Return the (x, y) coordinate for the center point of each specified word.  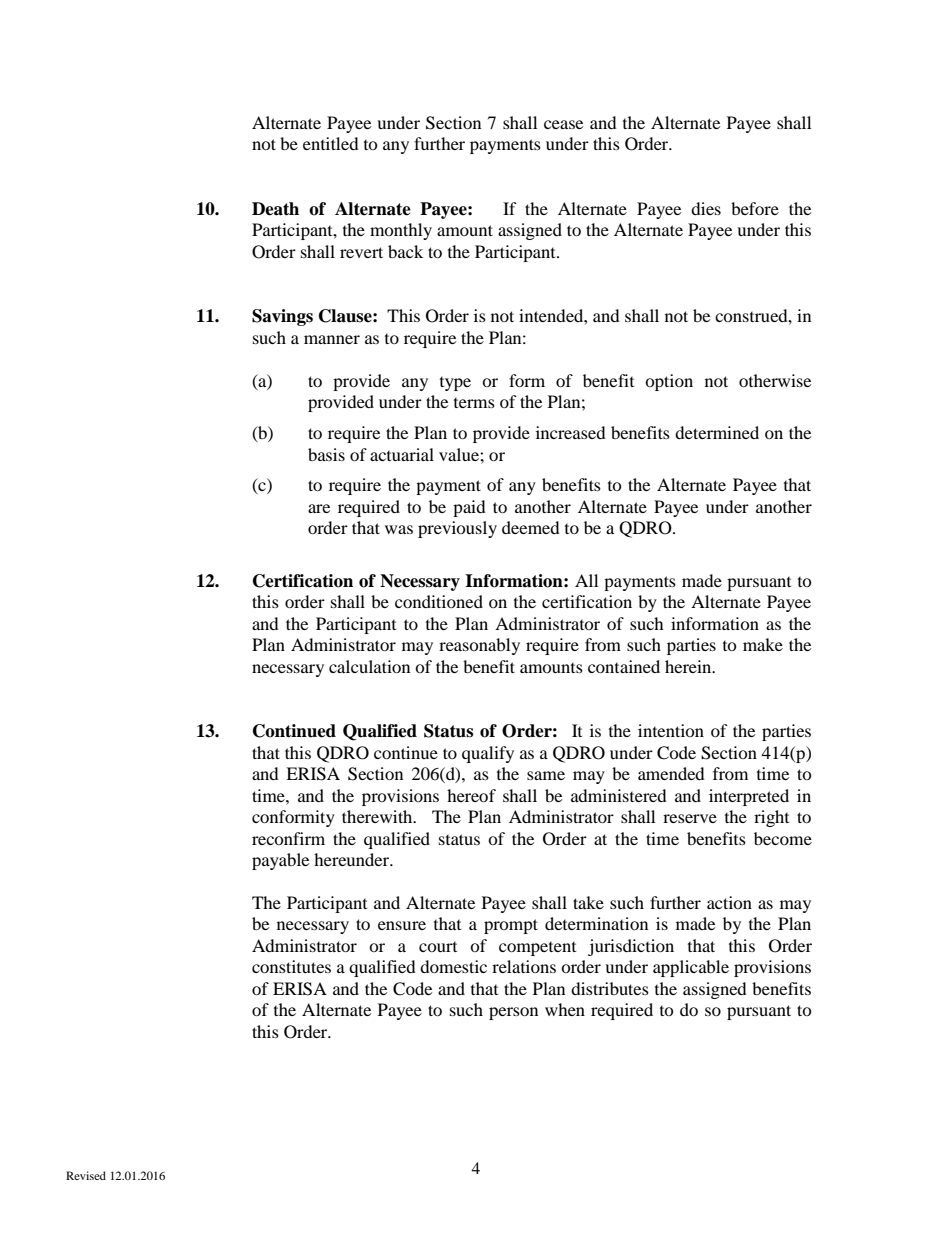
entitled (331, 143)
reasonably (479, 646)
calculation (369, 666)
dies (706, 208)
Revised (86, 1175)
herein (689, 666)
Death (275, 209)
